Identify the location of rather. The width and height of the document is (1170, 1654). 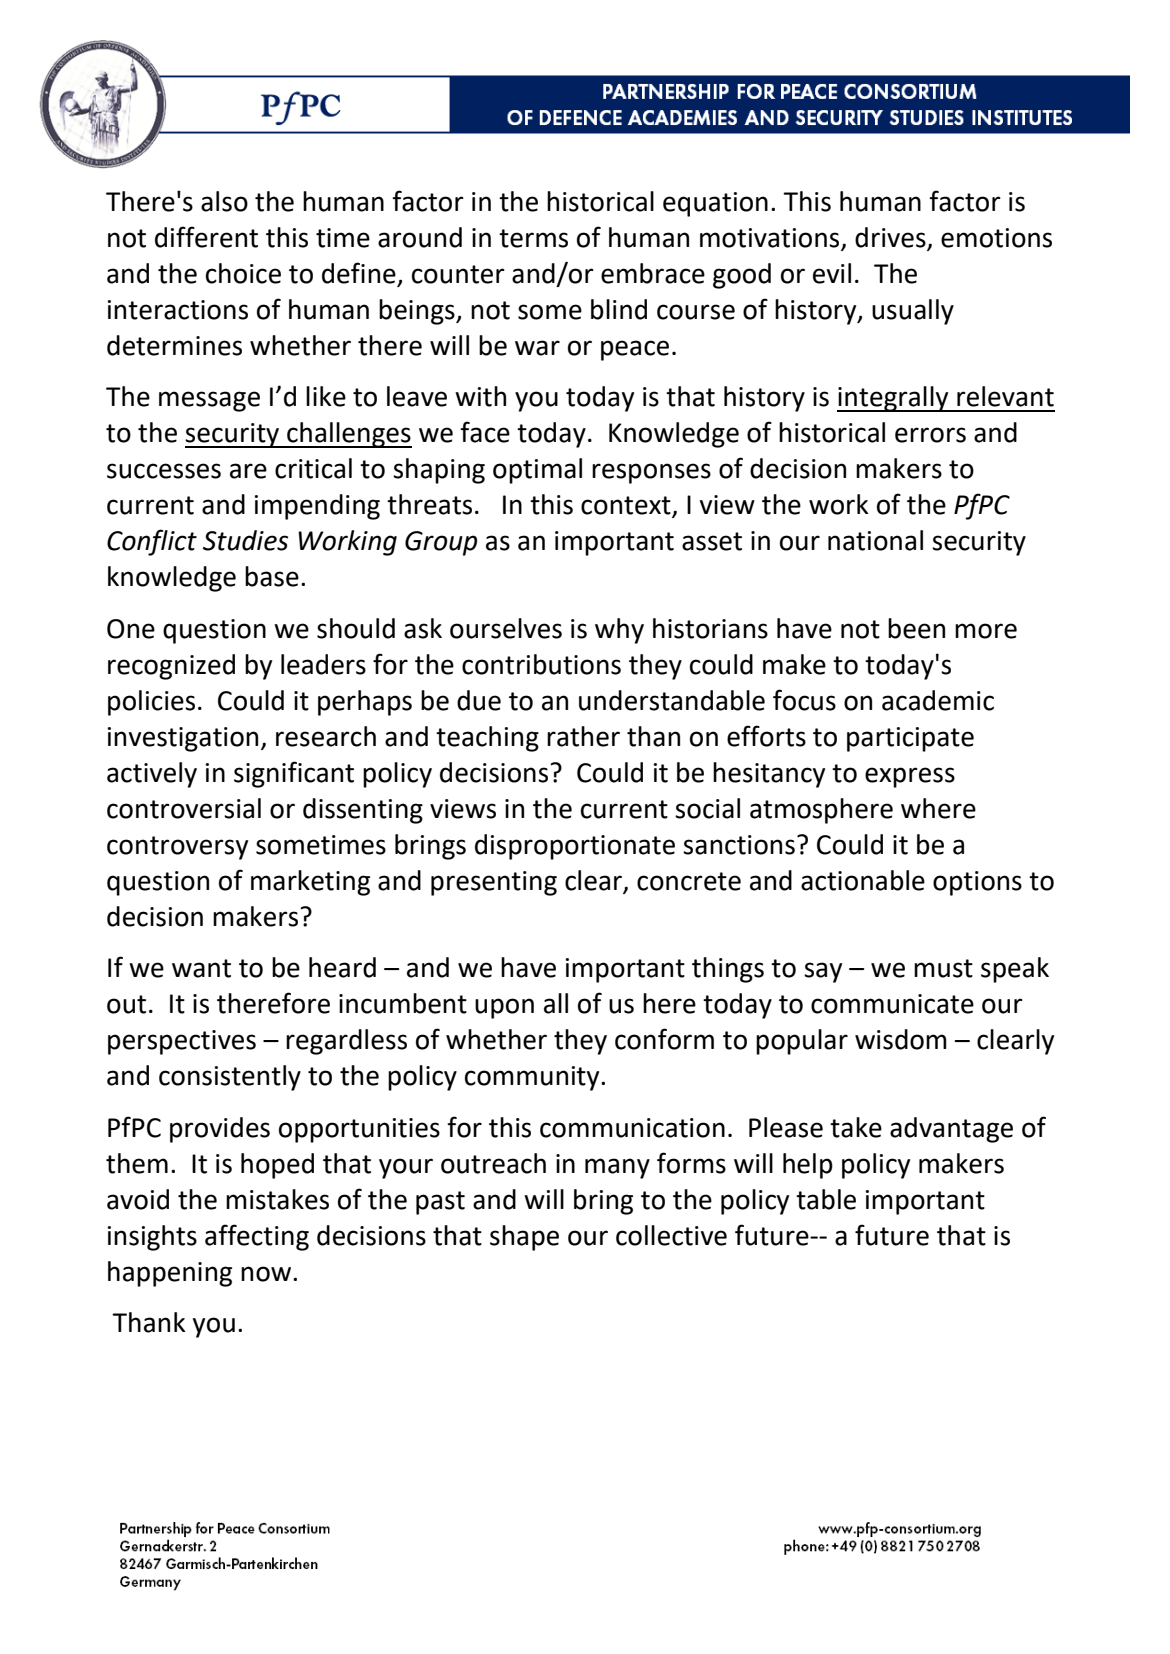
(583, 736).
